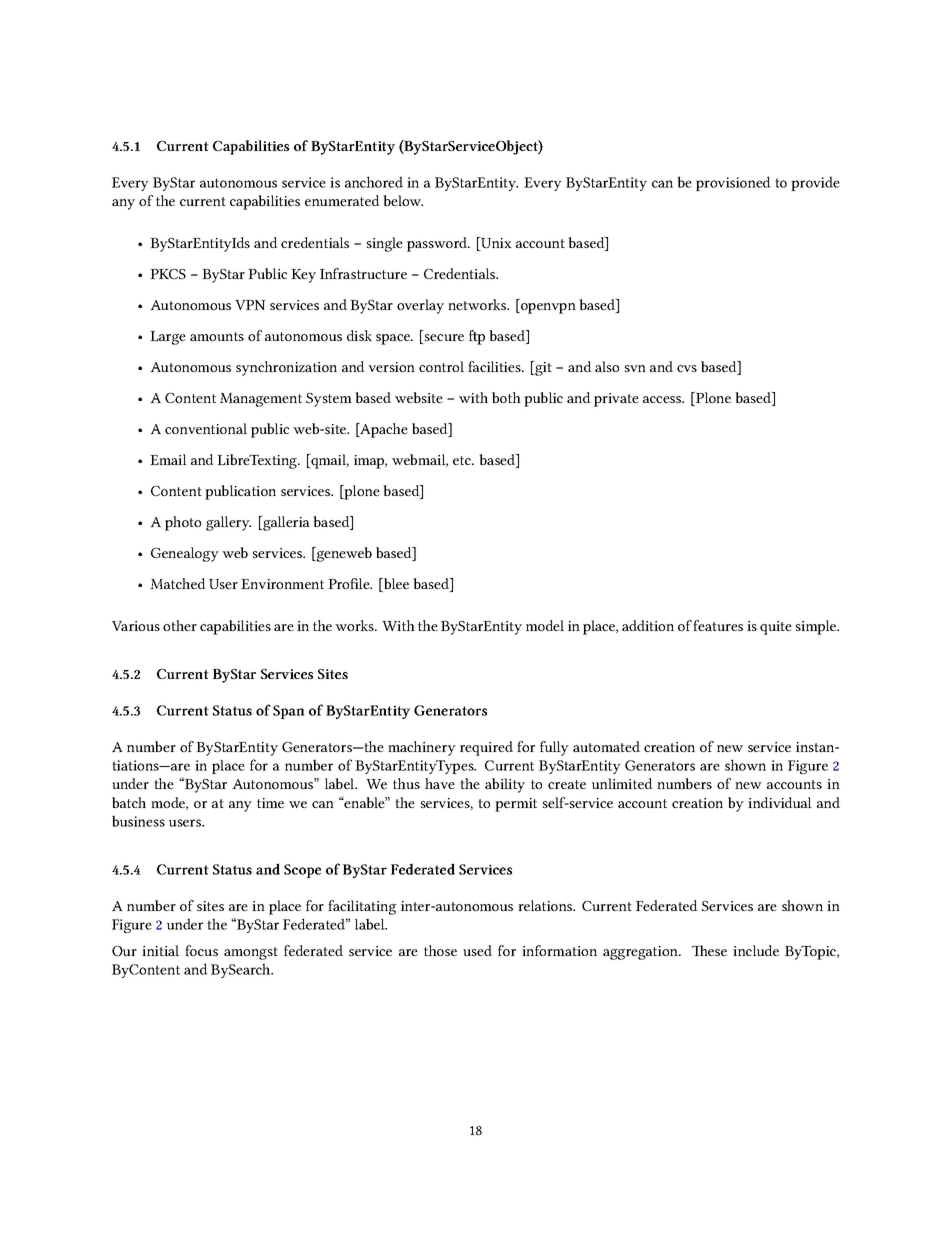 This document has width=952, height=1233. I want to click on used, so click(477, 950).
